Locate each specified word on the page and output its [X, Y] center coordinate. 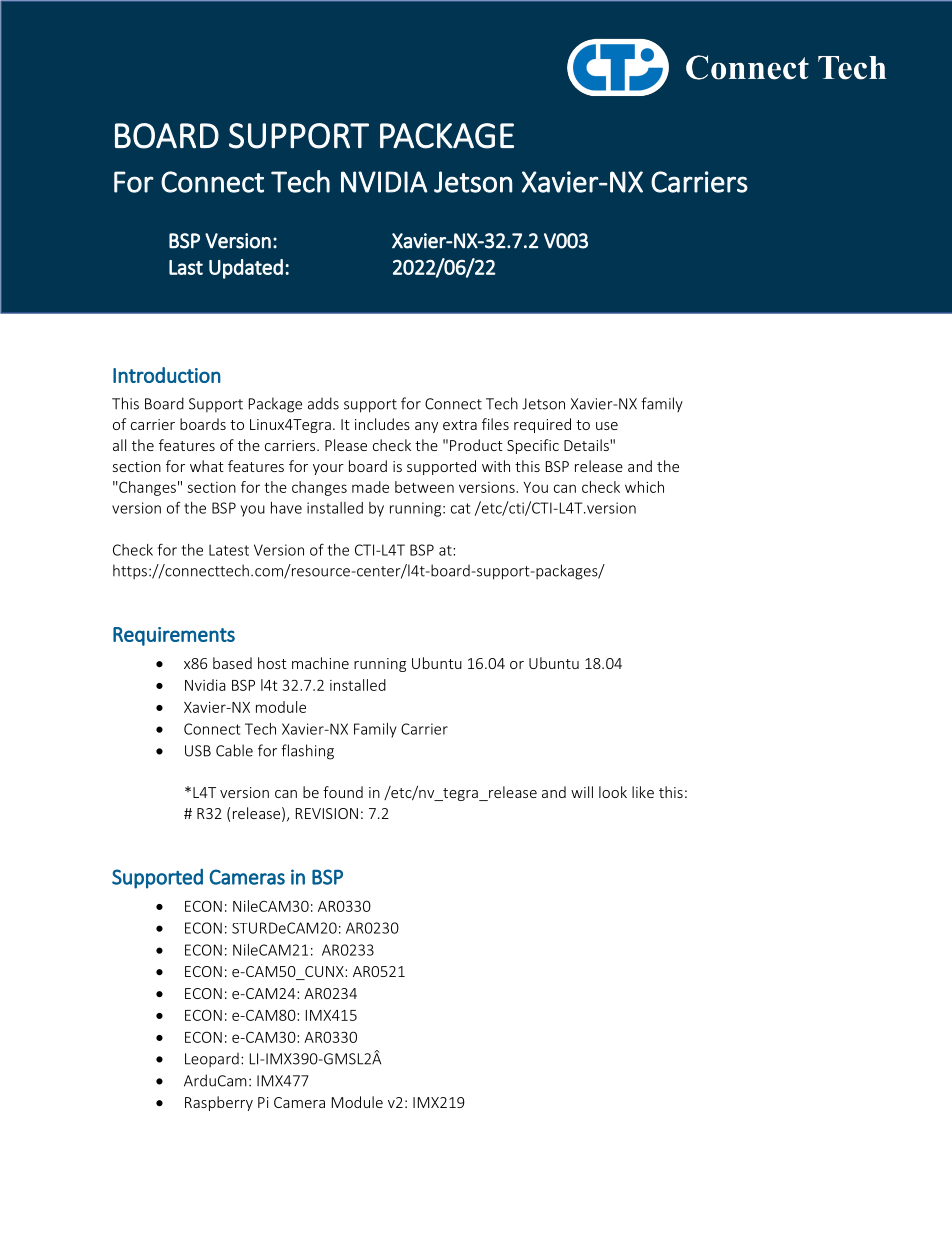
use [607, 426]
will [582, 792]
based [232, 663]
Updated [246, 269]
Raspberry [219, 1103]
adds [323, 403]
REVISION [327, 813]
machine [320, 663]
